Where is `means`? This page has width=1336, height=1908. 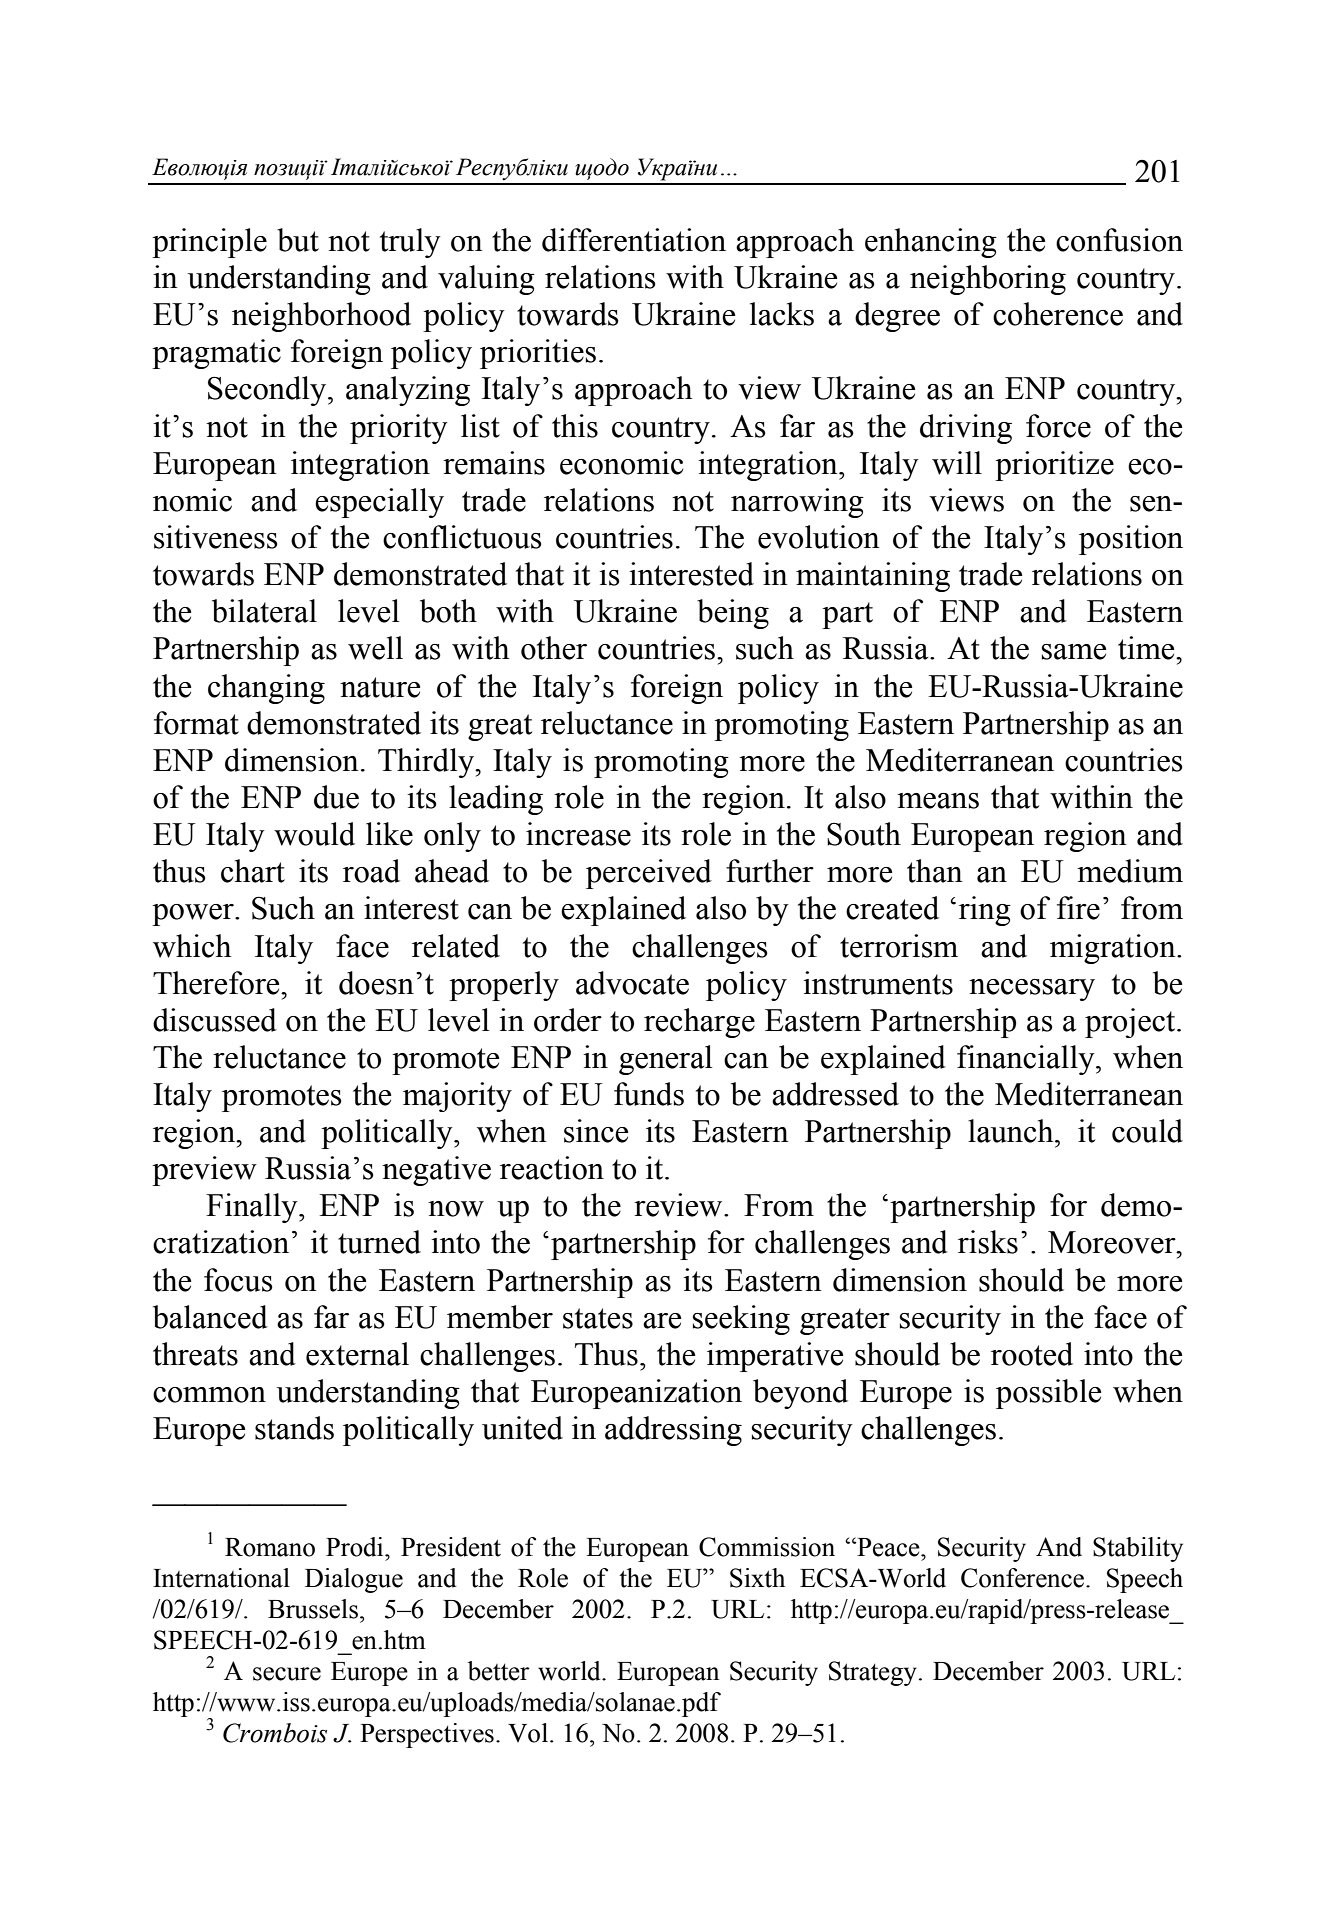 means is located at coordinates (938, 801).
